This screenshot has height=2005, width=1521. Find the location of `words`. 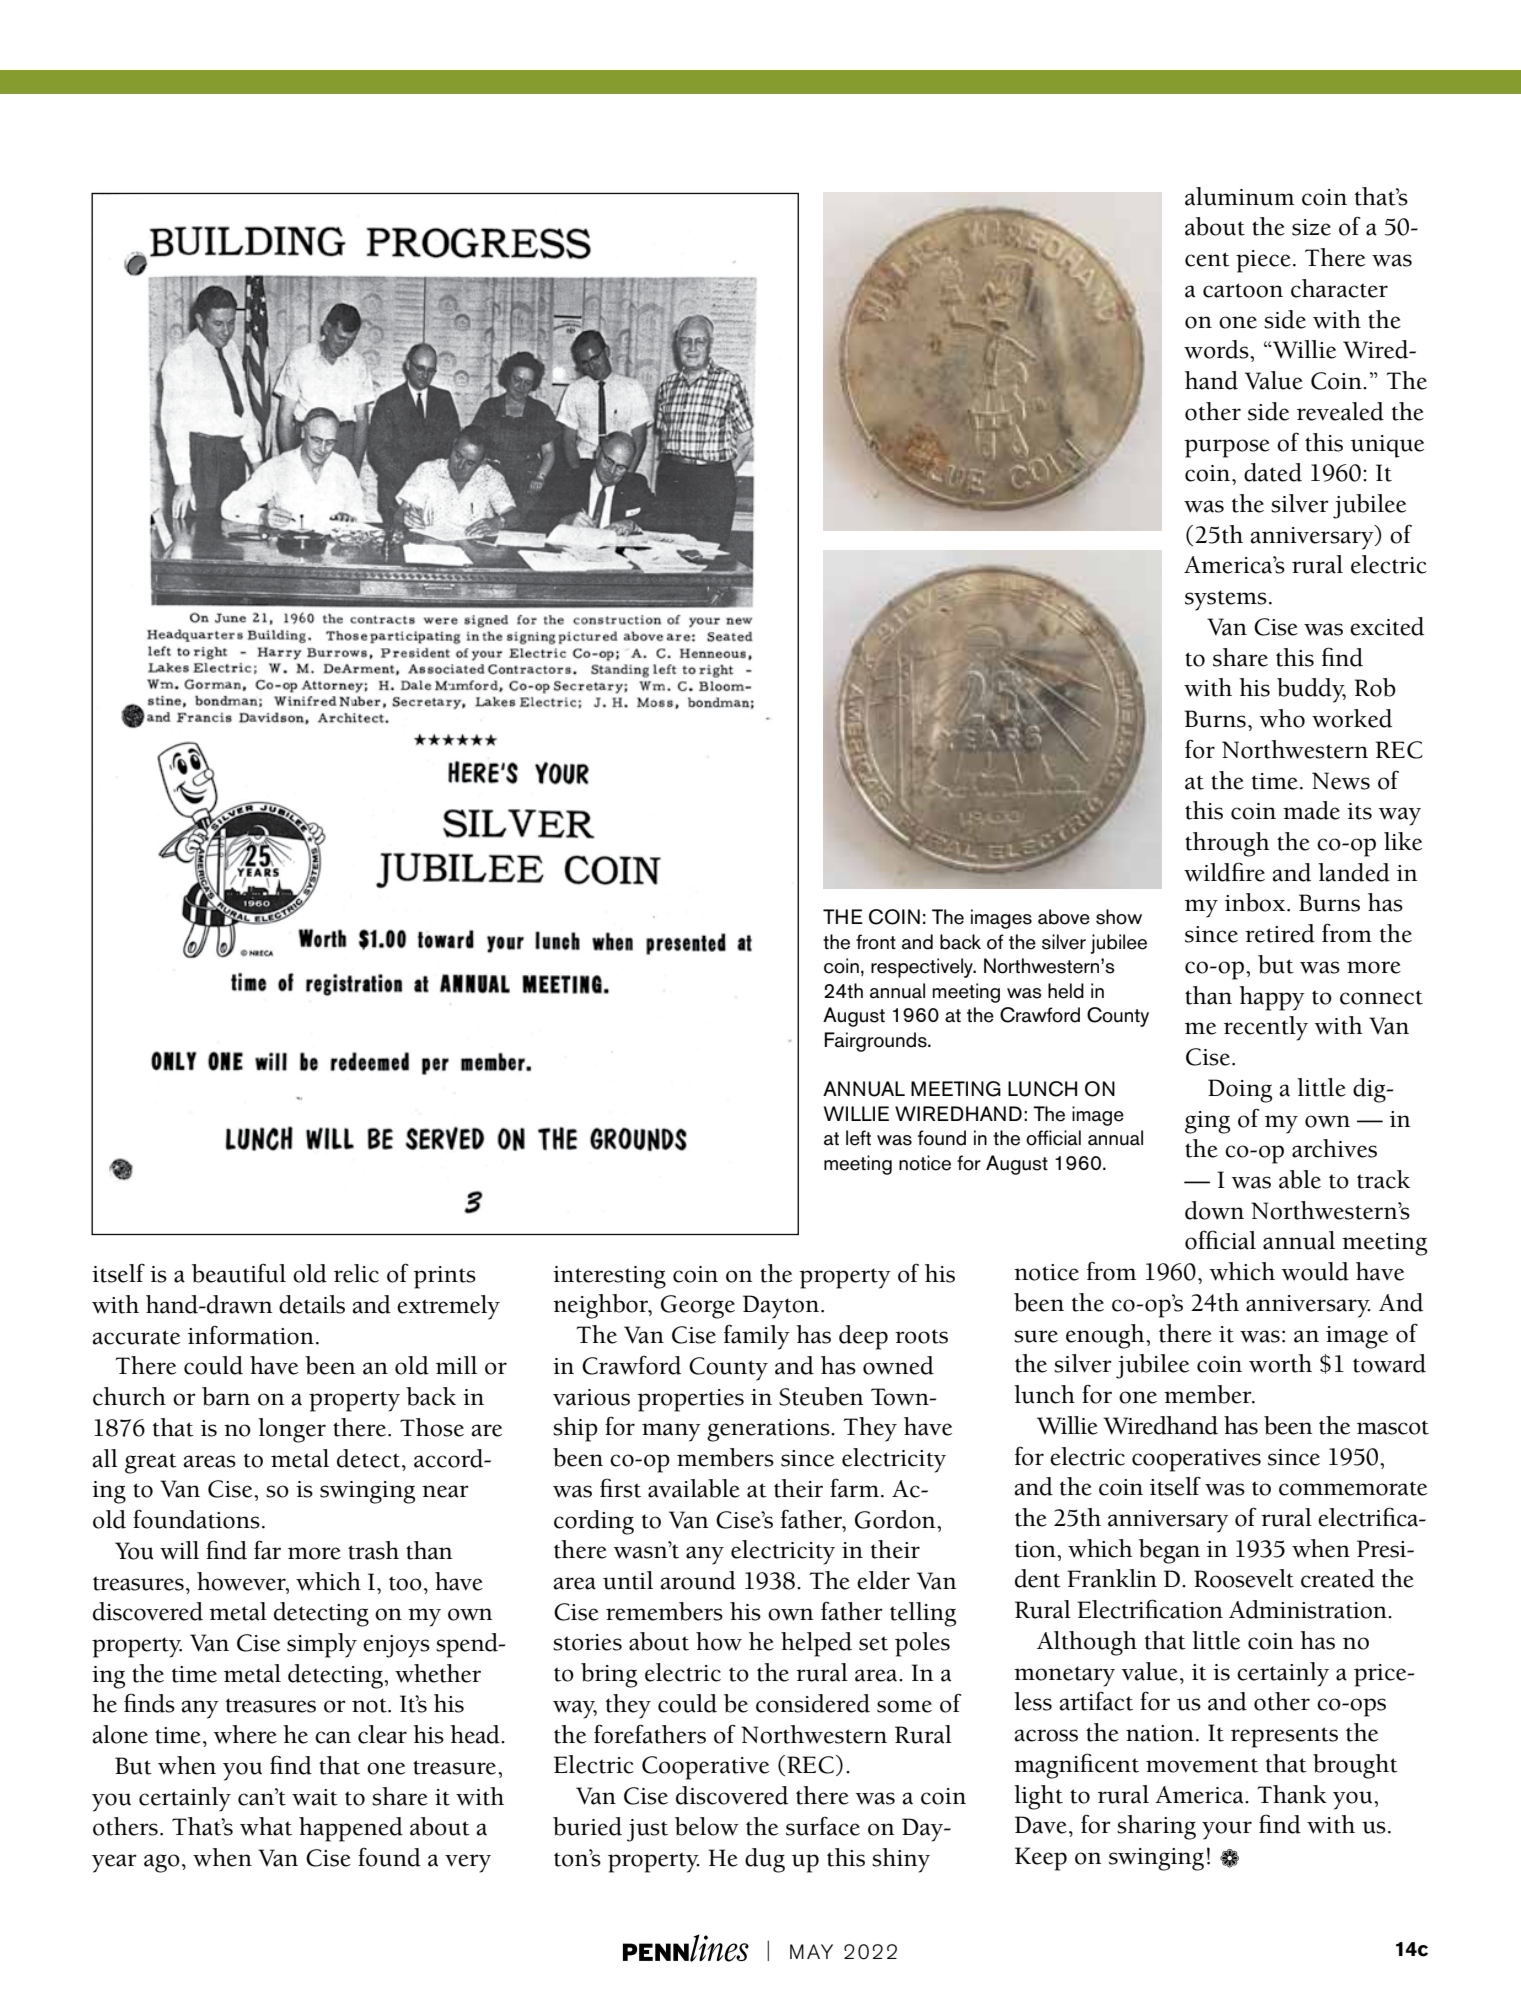

words is located at coordinates (1217, 349).
